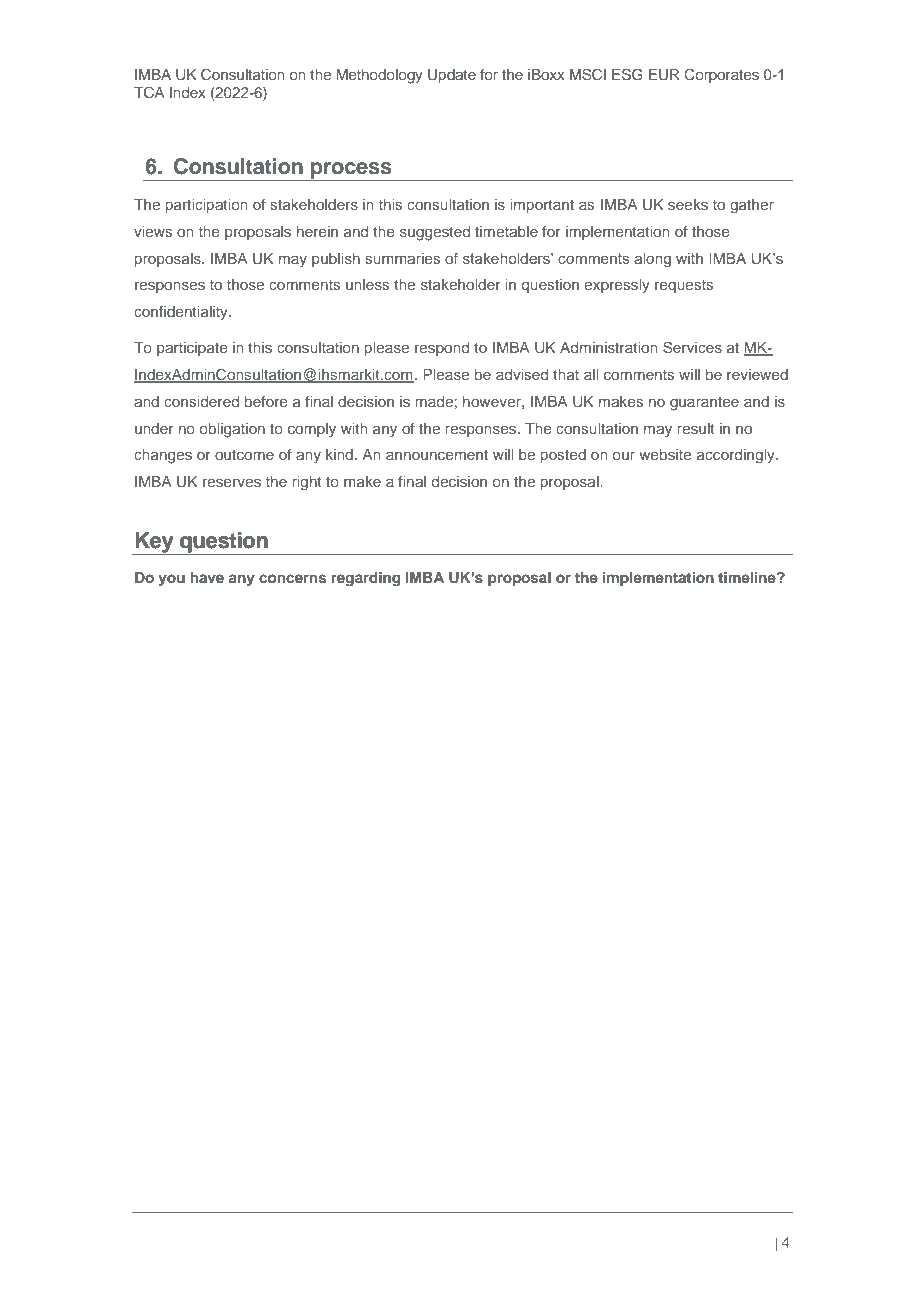  I want to click on have, so click(207, 577).
